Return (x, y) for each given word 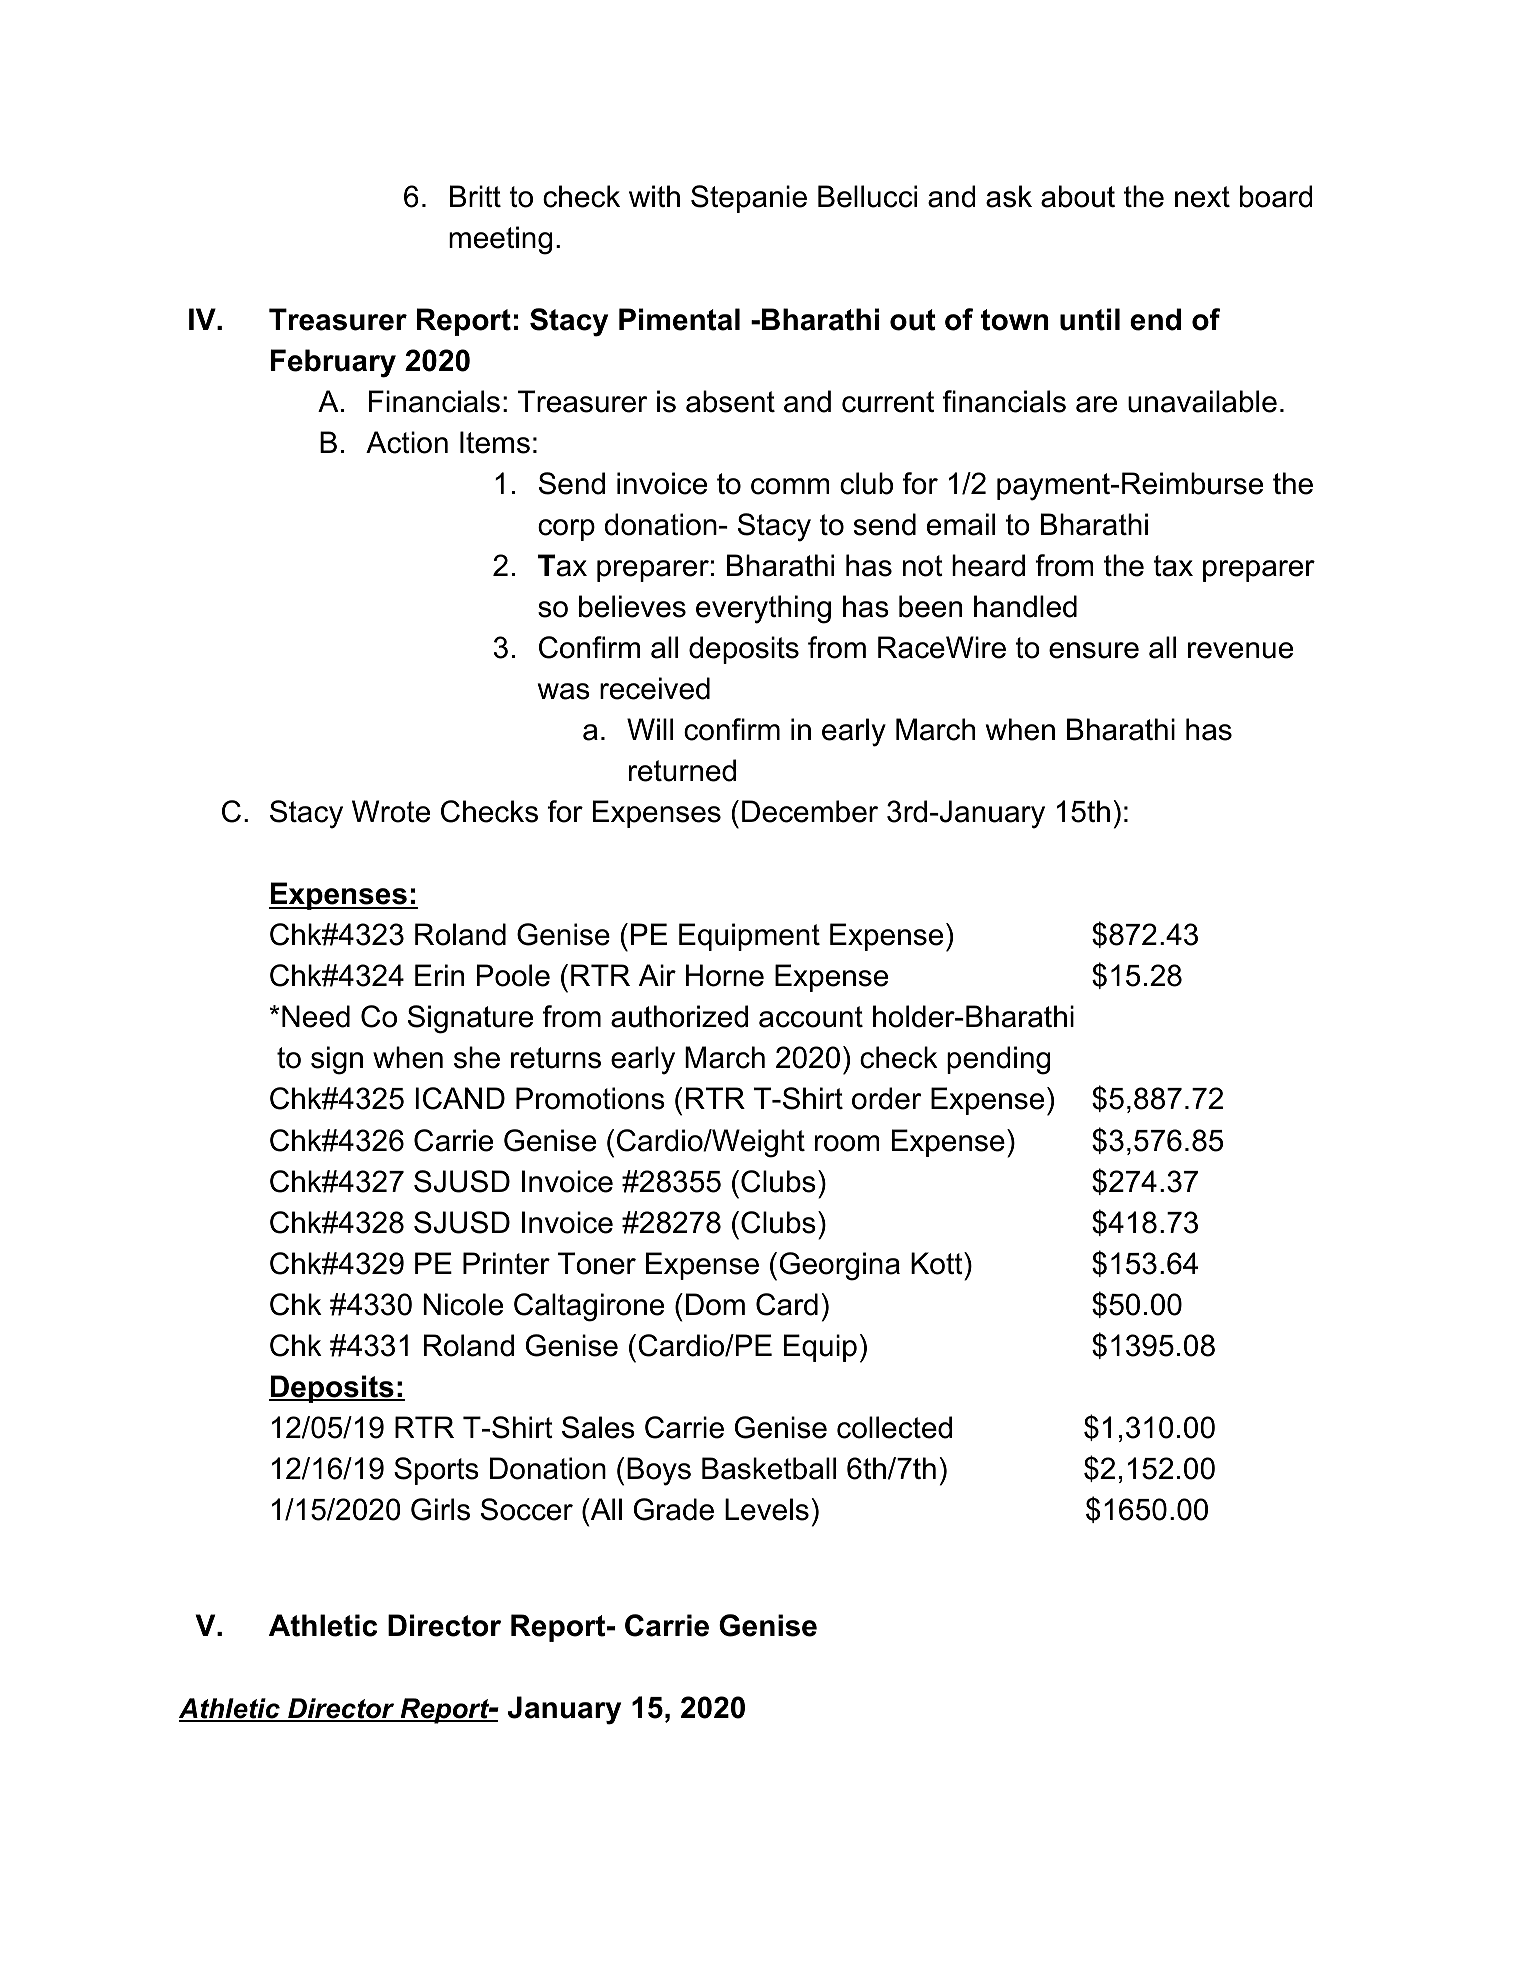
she (477, 1057)
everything (763, 609)
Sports (436, 1471)
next (1202, 197)
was (564, 691)
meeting (500, 240)
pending (998, 1060)
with (654, 196)
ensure (1094, 650)
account (811, 1017)
